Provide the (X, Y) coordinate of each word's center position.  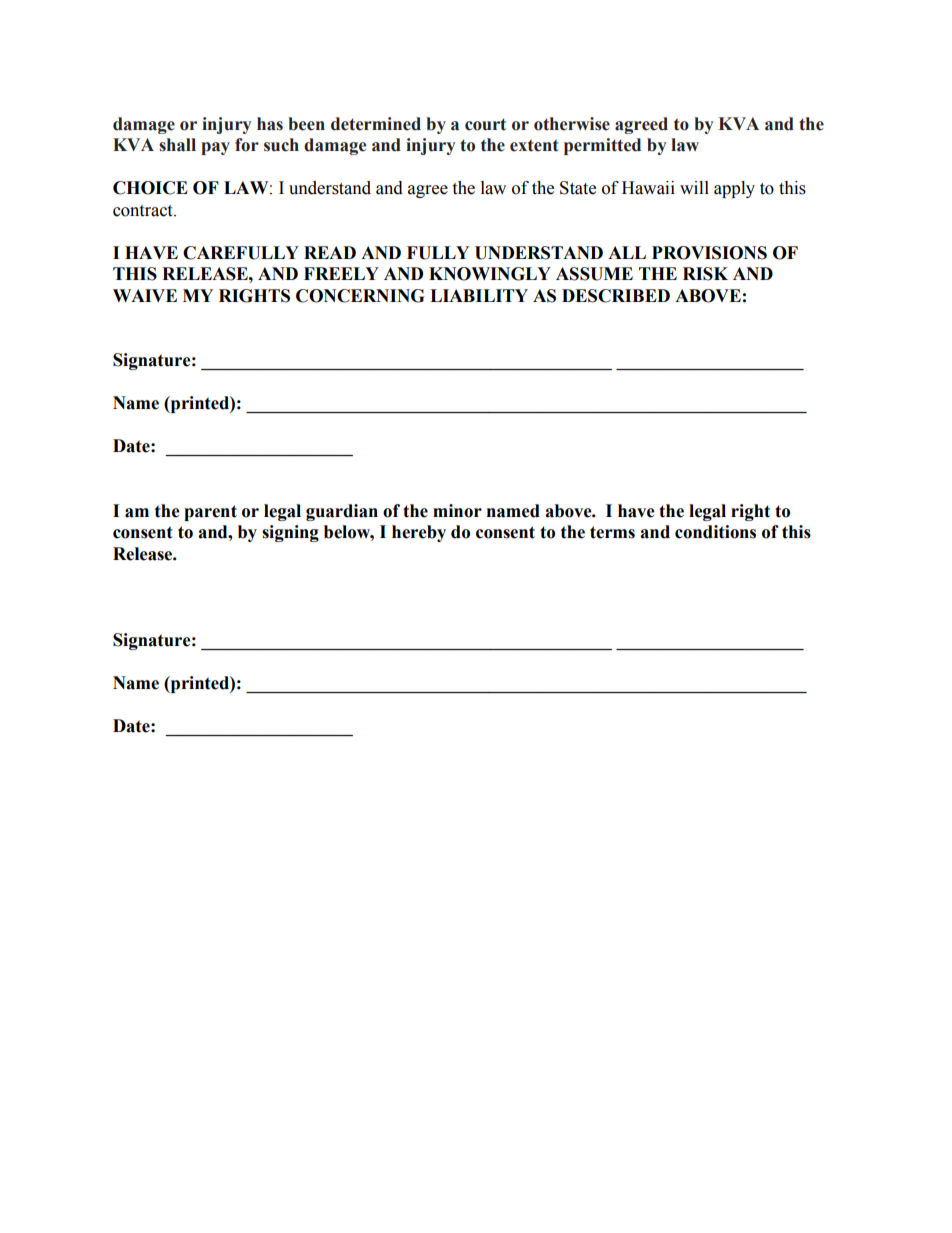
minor (457, 511)
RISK (705, 274)
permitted (602, 146)
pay (215, 148)
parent (210, 513)
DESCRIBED (616, 296)
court (485, 124)
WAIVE (145, 295)
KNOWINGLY (490, 274)
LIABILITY (479, 295)
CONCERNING (360, 296)
